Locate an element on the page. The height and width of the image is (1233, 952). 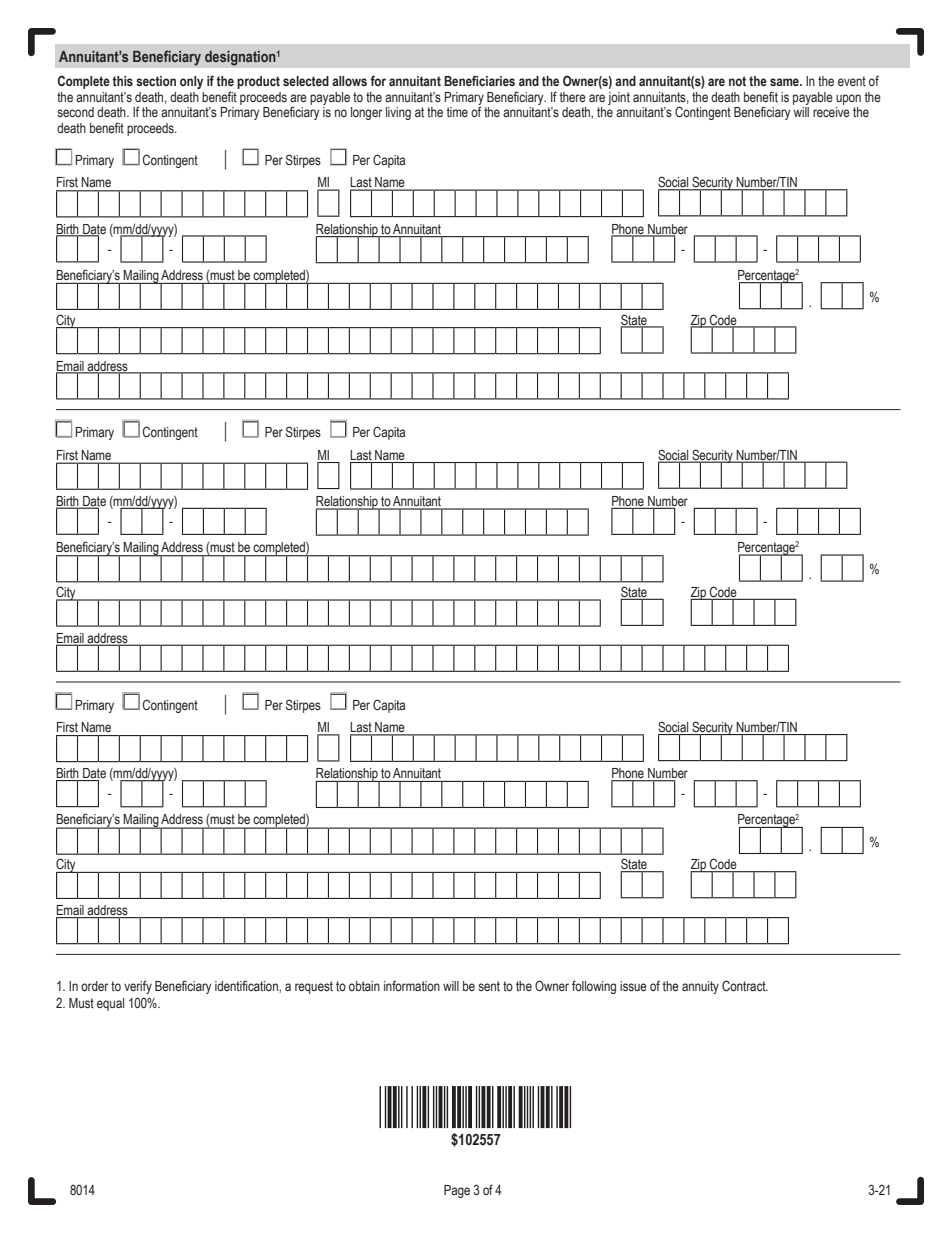
time is located at coordinates (457, 112).
